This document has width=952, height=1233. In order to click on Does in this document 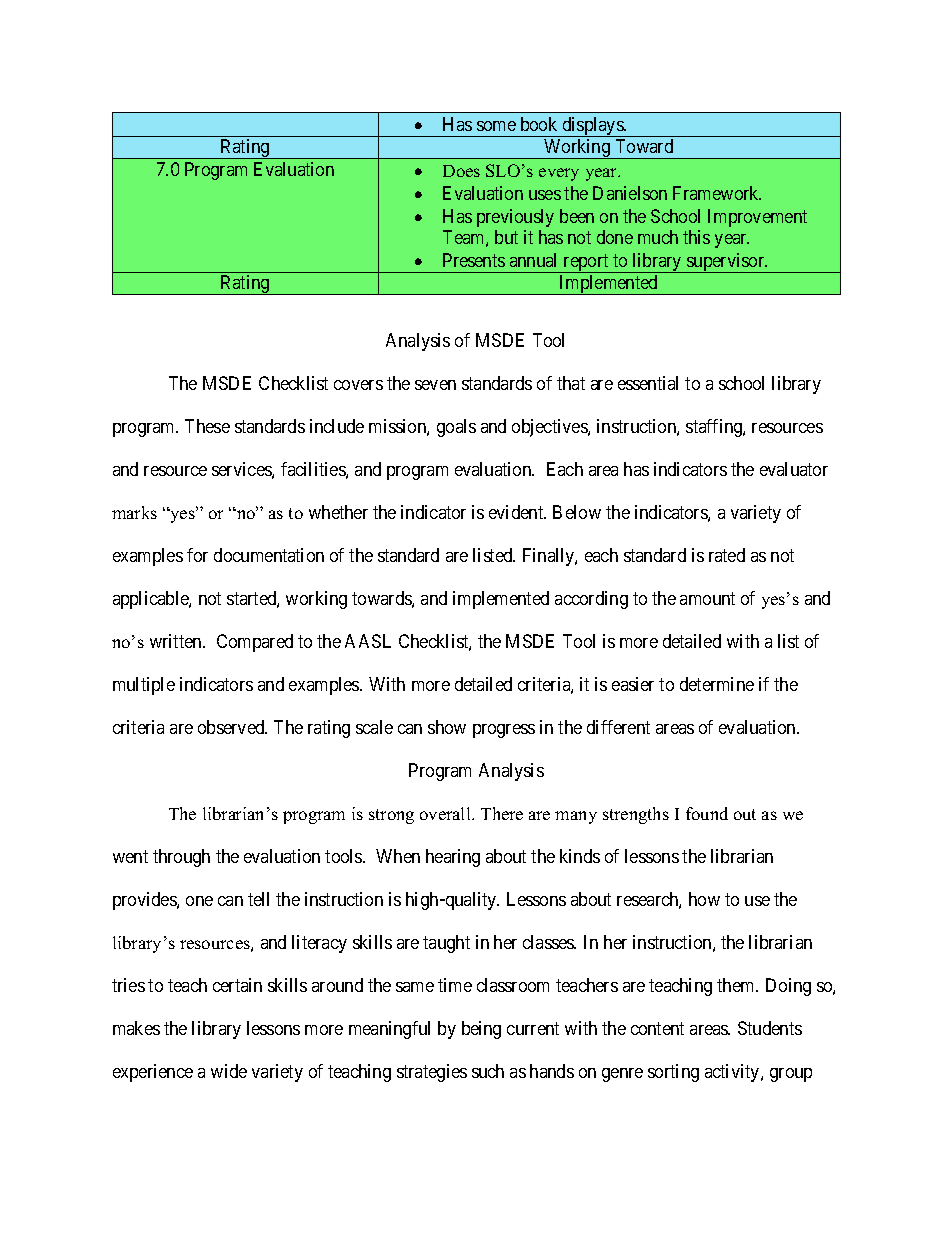, I will do `click(461, 171)`.
